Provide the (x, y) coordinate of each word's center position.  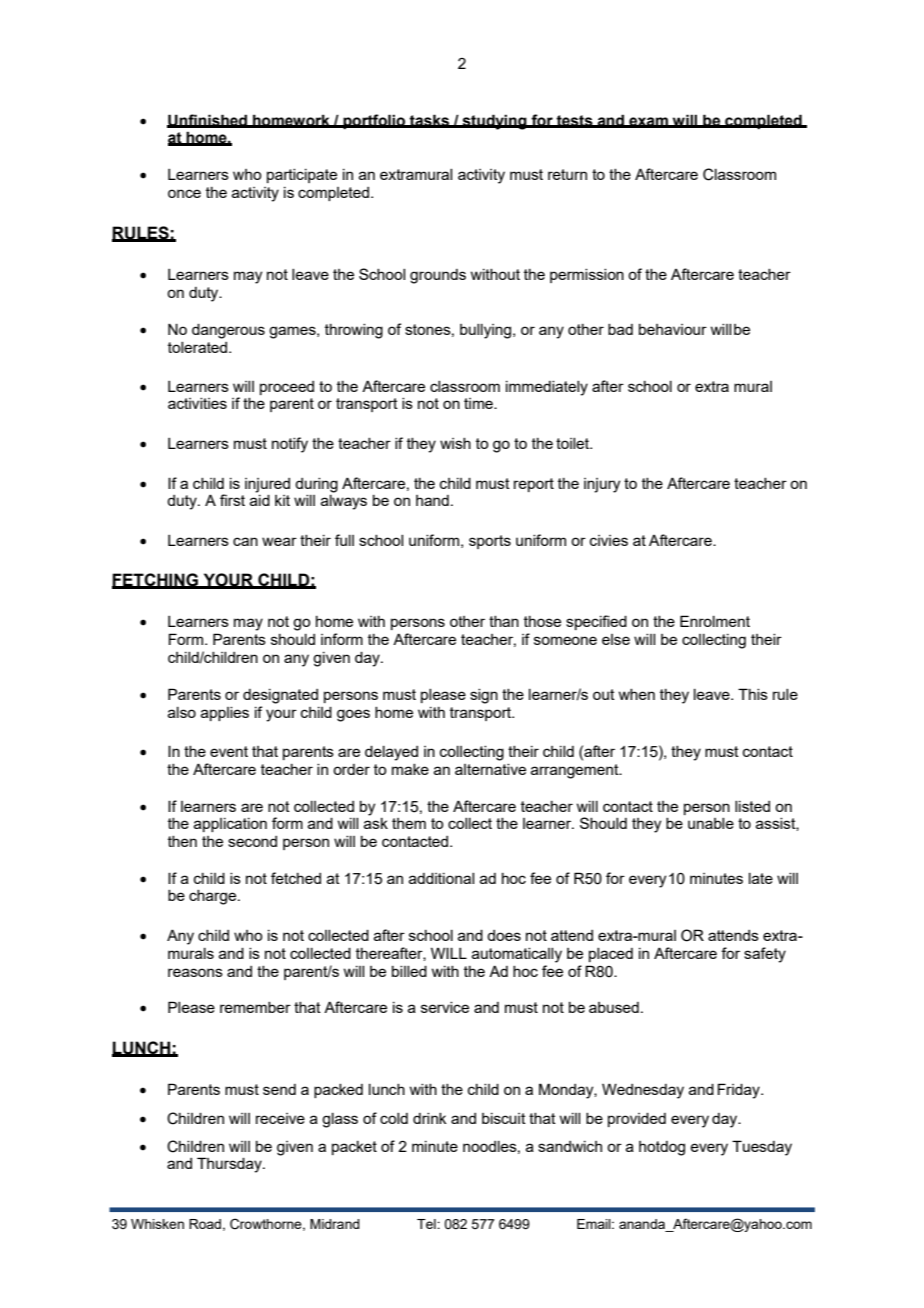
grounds (438, 276)
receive (280, 1118)
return (567, 174)
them (409, 823)
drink (430, 1118)
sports (490, 542)
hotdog (662, 1148)
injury (602, 485)
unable (711, 823)
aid (260, 499)
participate (302, 176)
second (252, 841)
